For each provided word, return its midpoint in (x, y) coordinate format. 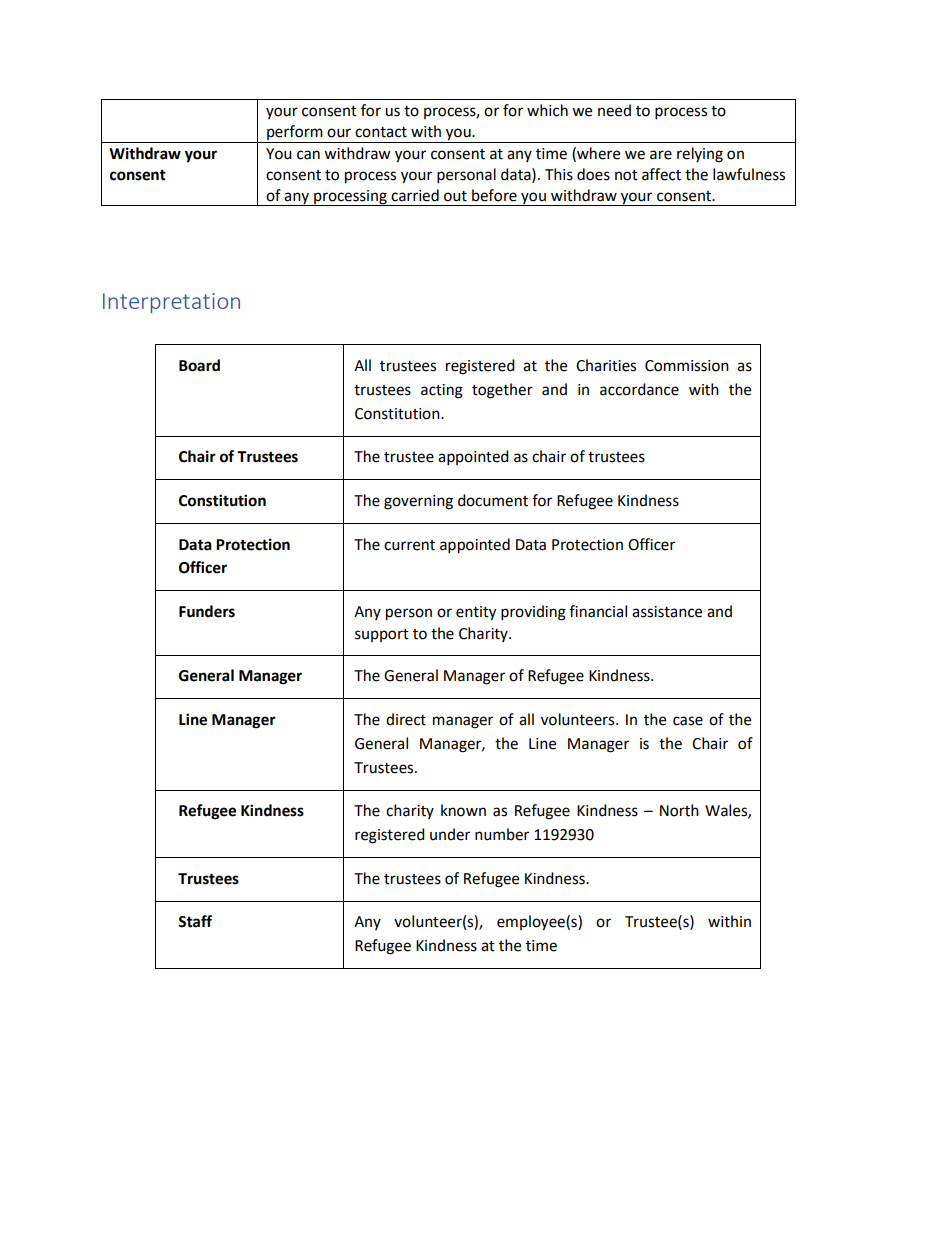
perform (295, 134)
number (502, 834)
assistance (667, 612)
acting (442, 391)
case (688, 721)
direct (406, 719)
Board (199, 365)
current (409, 545)
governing (418, 502)
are (661, 155)
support (382, 635)
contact (381, 132)
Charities (606, 365)
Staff (195, 921)
